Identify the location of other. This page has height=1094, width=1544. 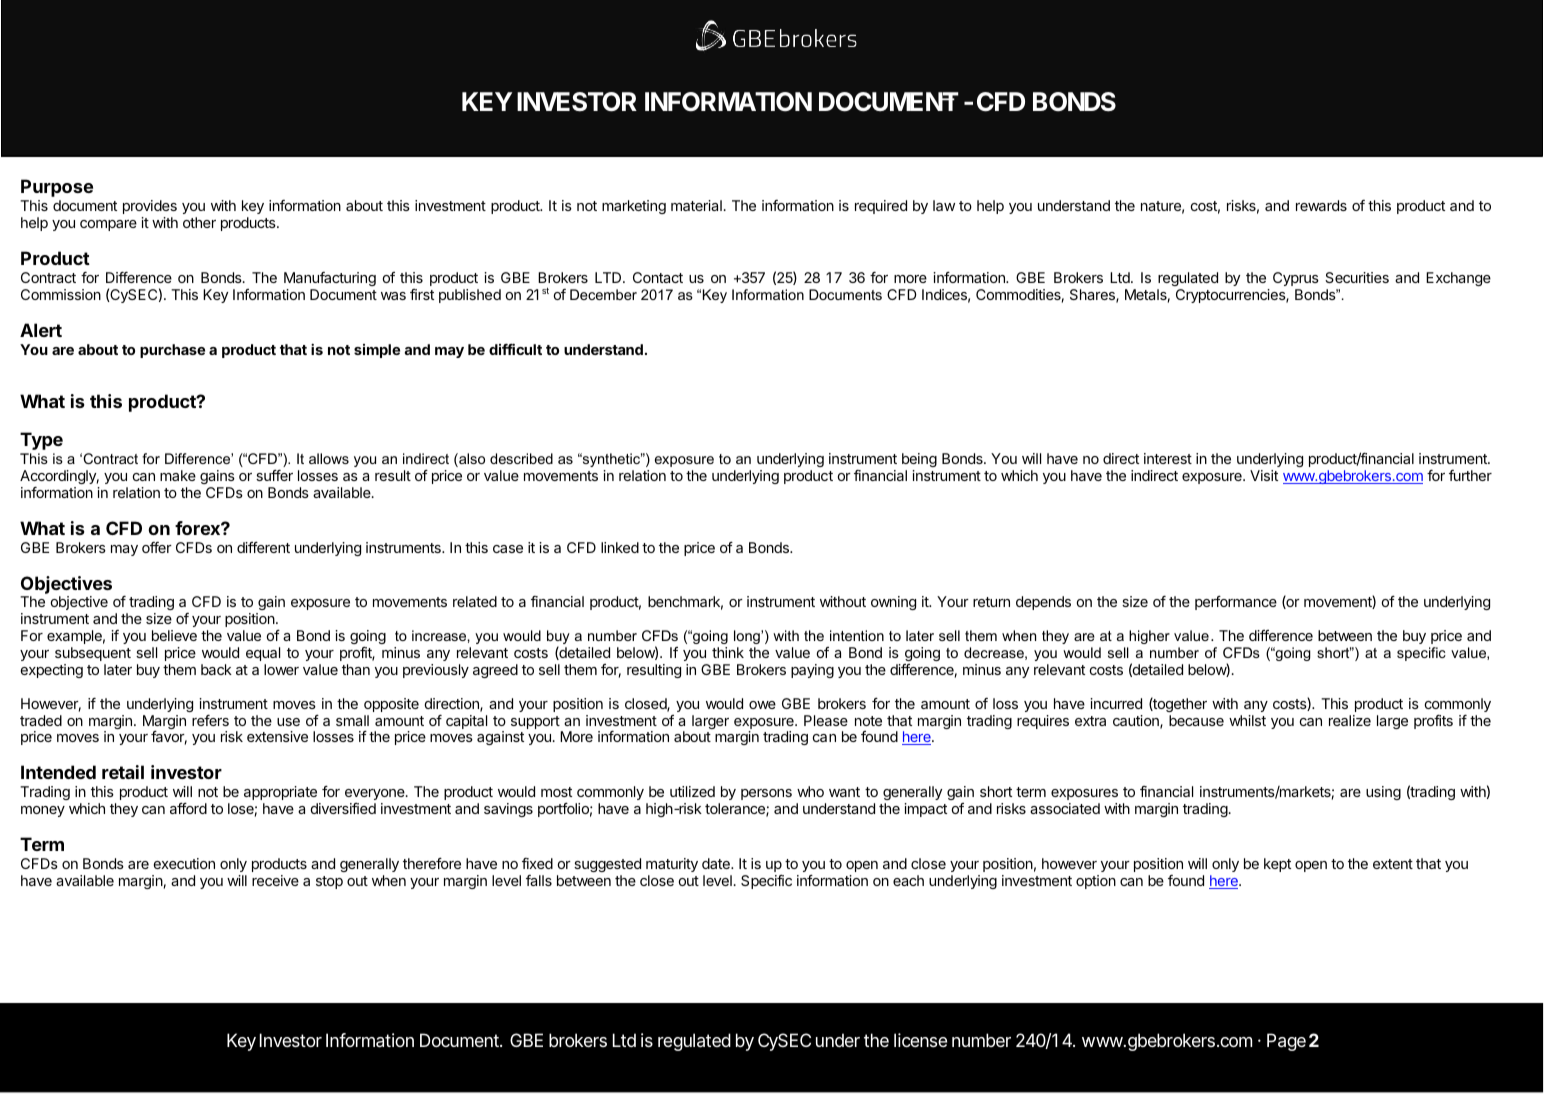
(199, 222).
